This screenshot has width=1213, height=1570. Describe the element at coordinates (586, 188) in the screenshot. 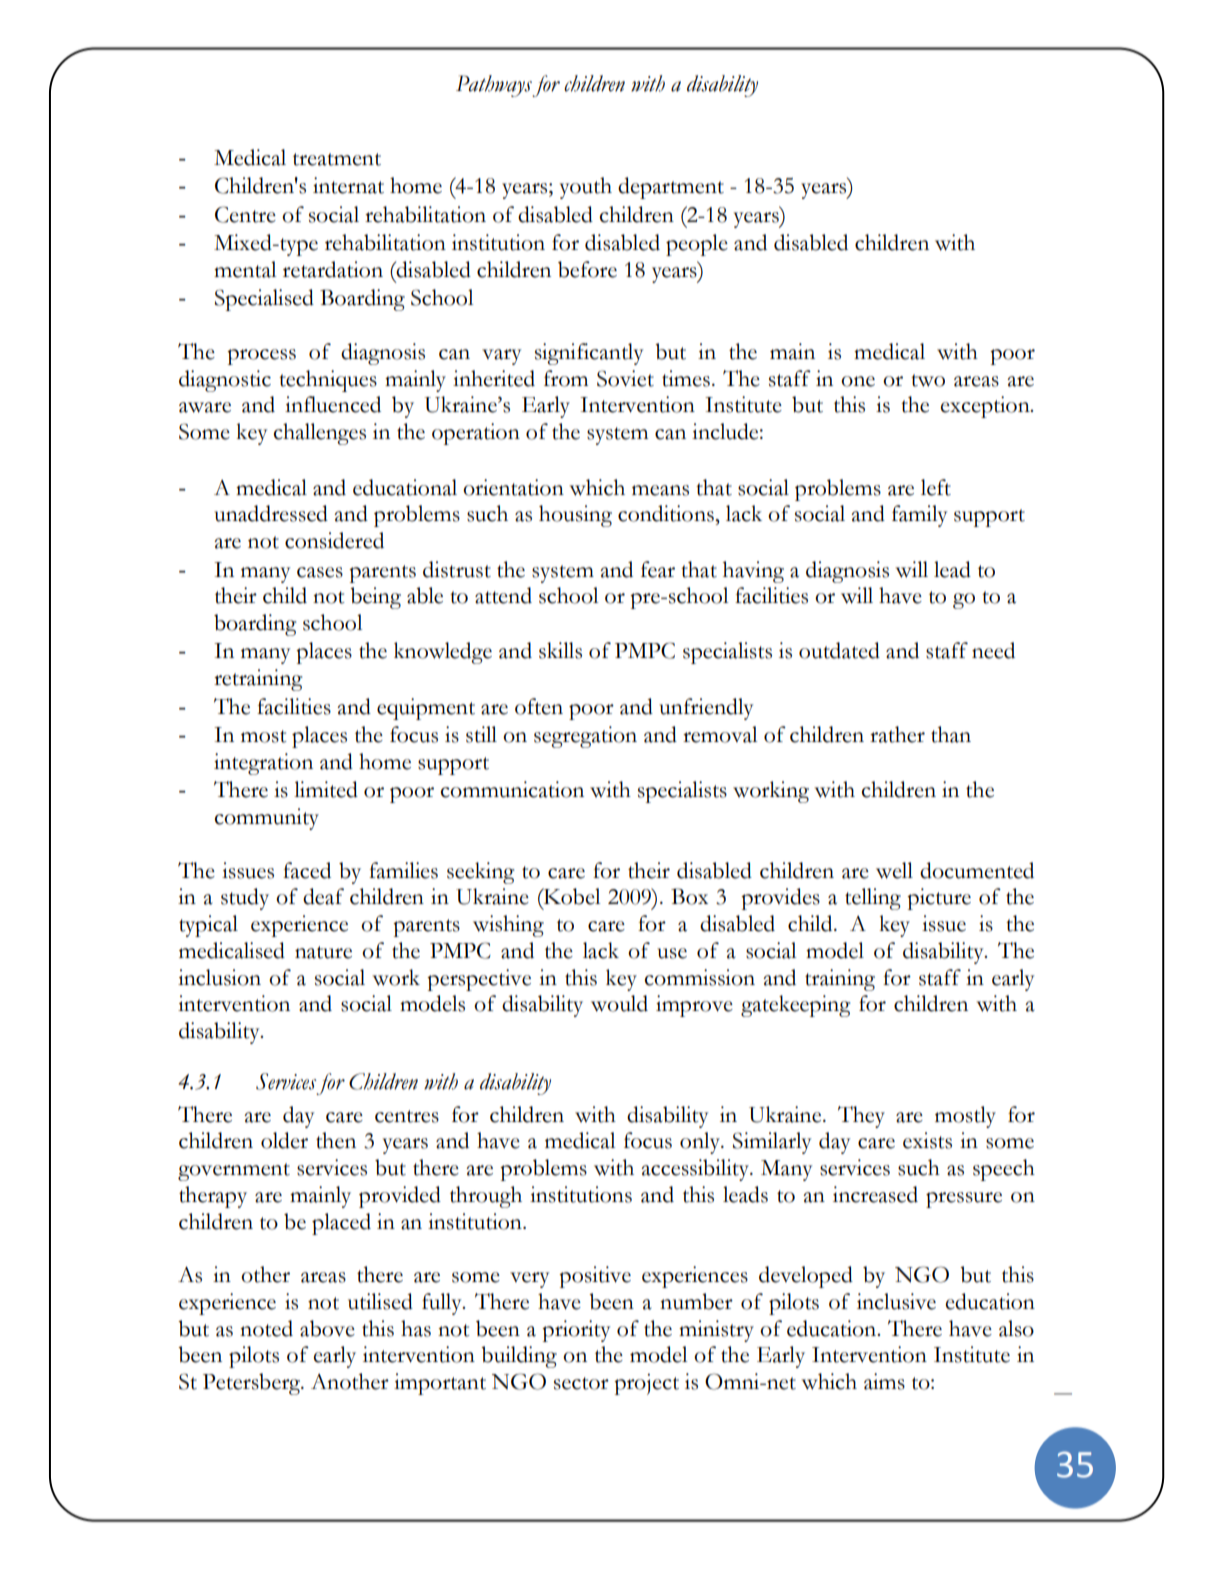

I see `youth` at that location.
